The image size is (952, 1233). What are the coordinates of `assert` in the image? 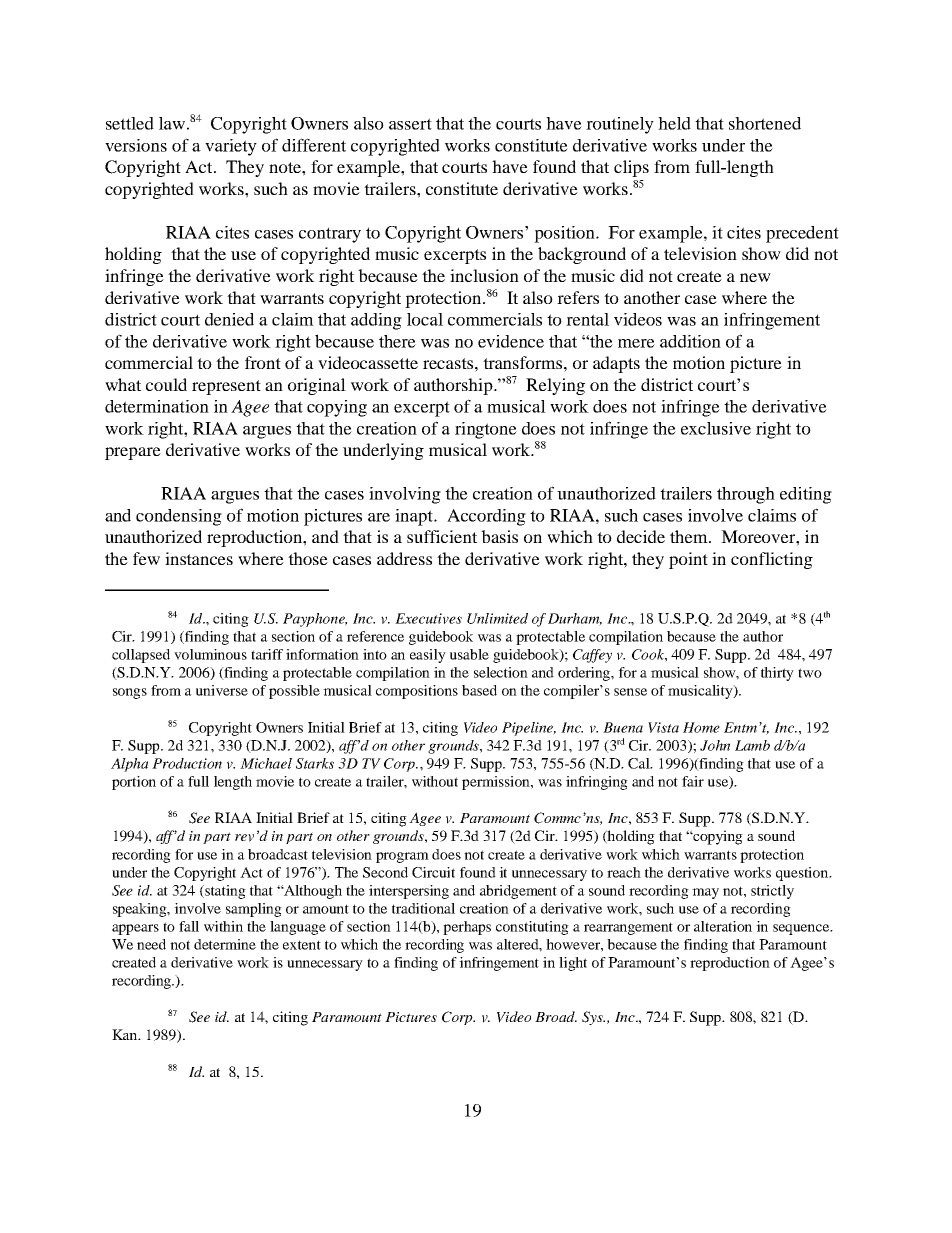 It's located at (410, 124).
